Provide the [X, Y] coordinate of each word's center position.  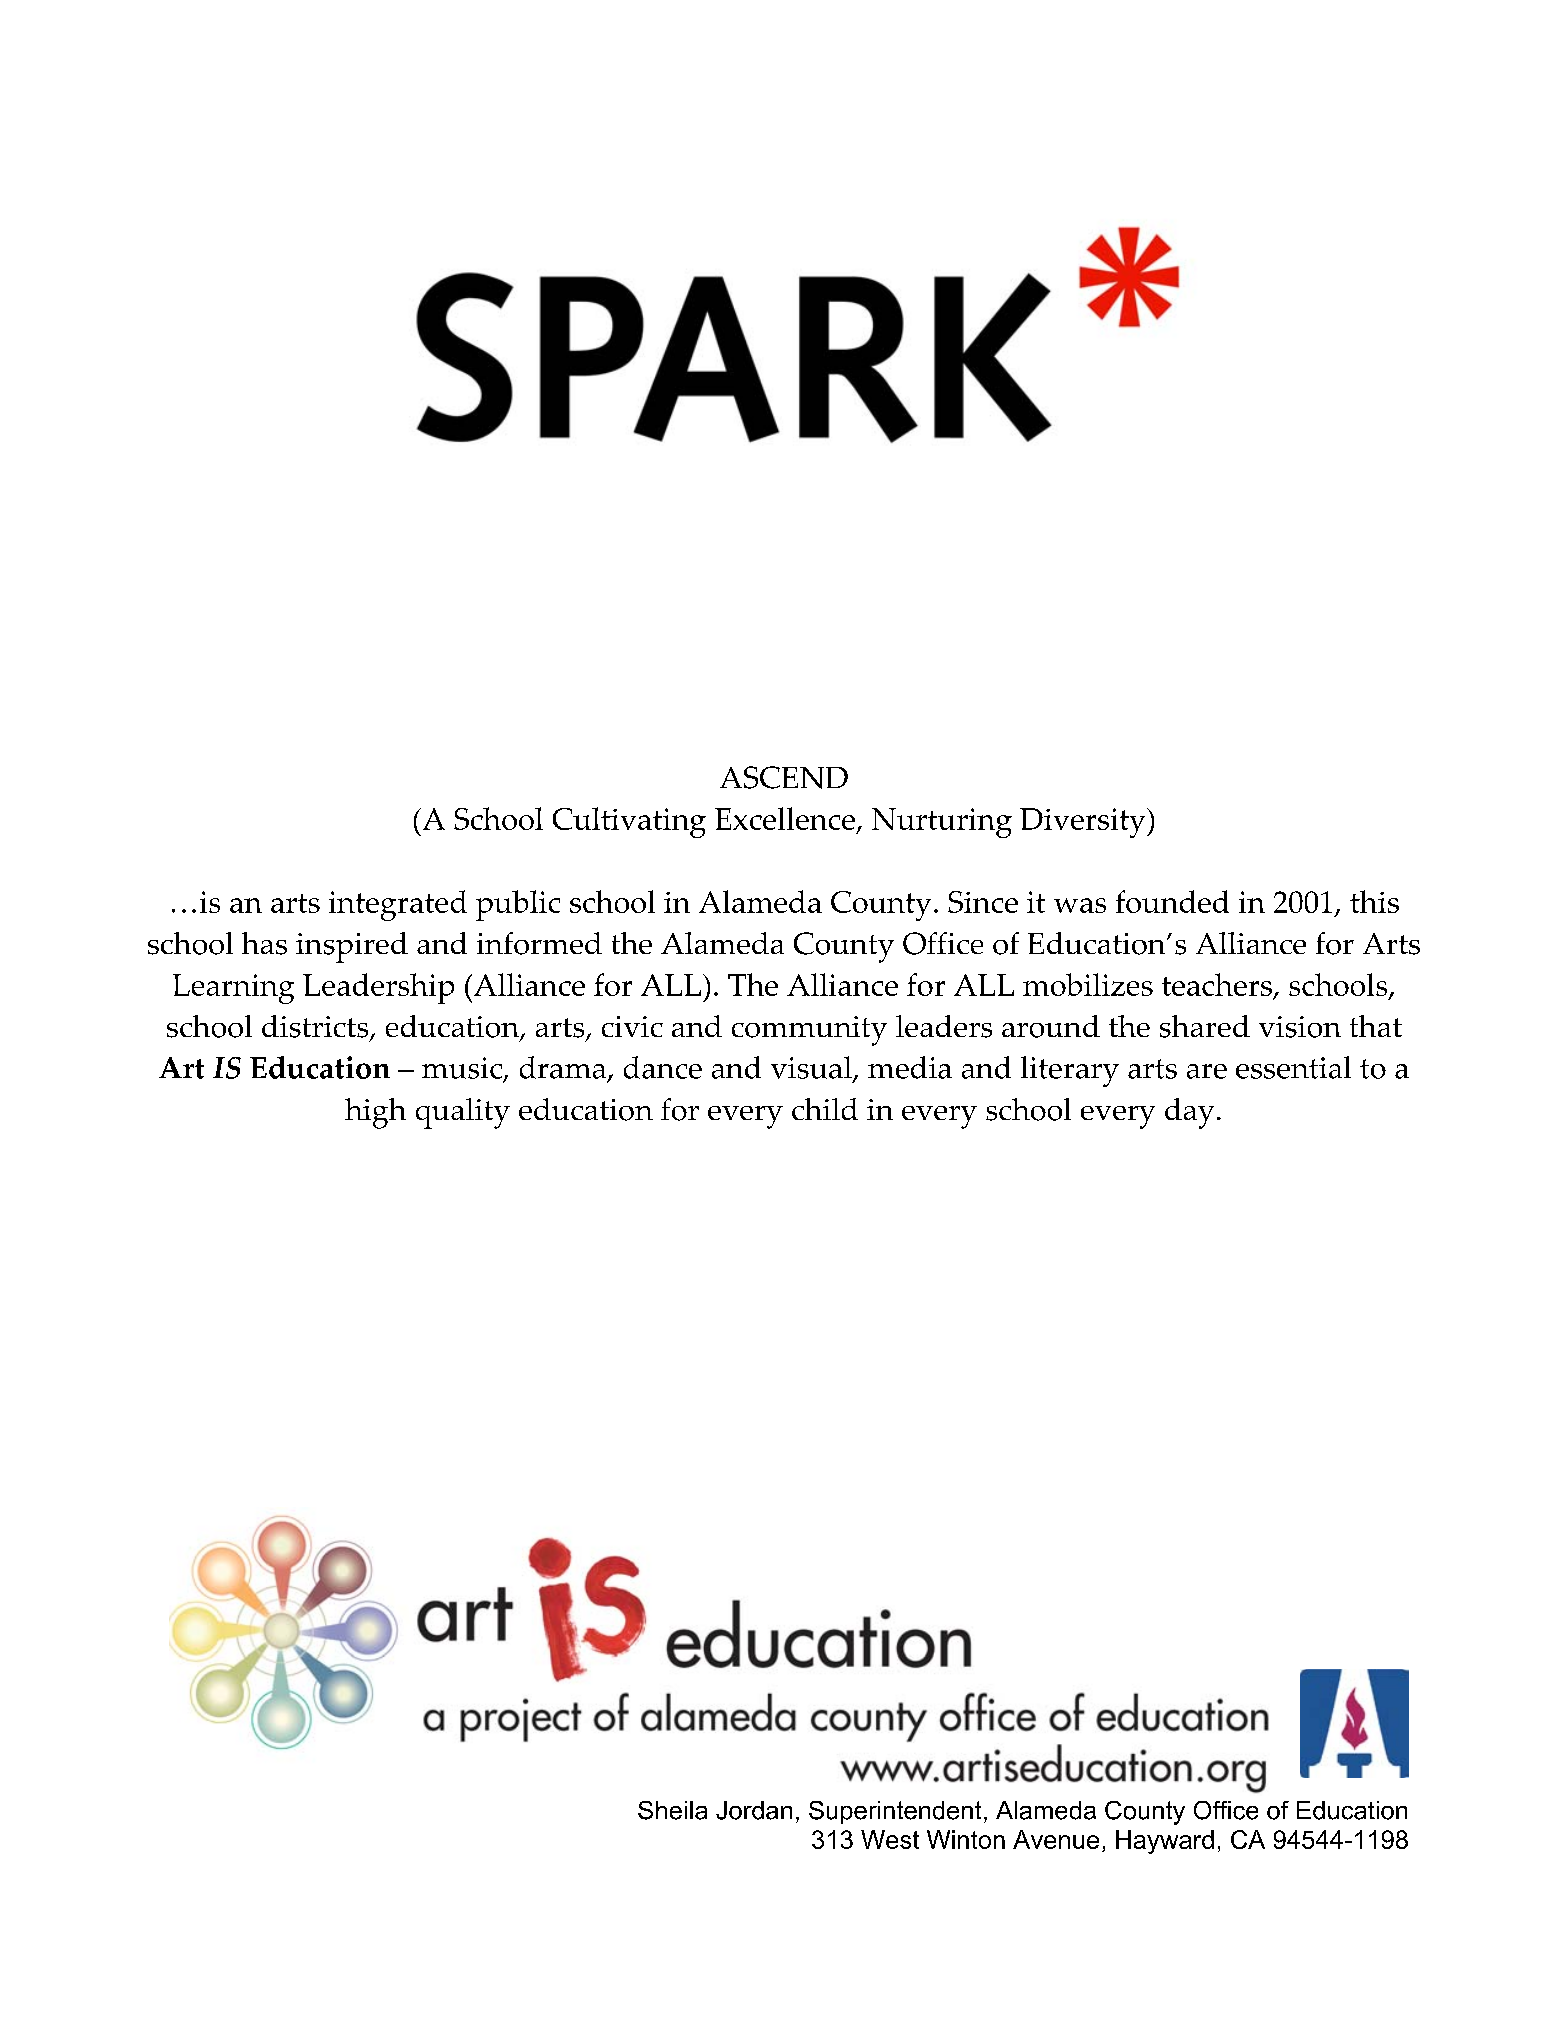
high [375, 1113]
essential [1293, 1067]
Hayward [1165, 1842]
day [1189, 1113]
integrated [398, 905]
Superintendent [895, 1812]
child [825, 1109]
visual [812, 1069]
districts [316, 1027]
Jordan [754, 1810]
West [890, 1839]
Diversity [1084, 823]
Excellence [785, 818]
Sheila [672, 1810]
